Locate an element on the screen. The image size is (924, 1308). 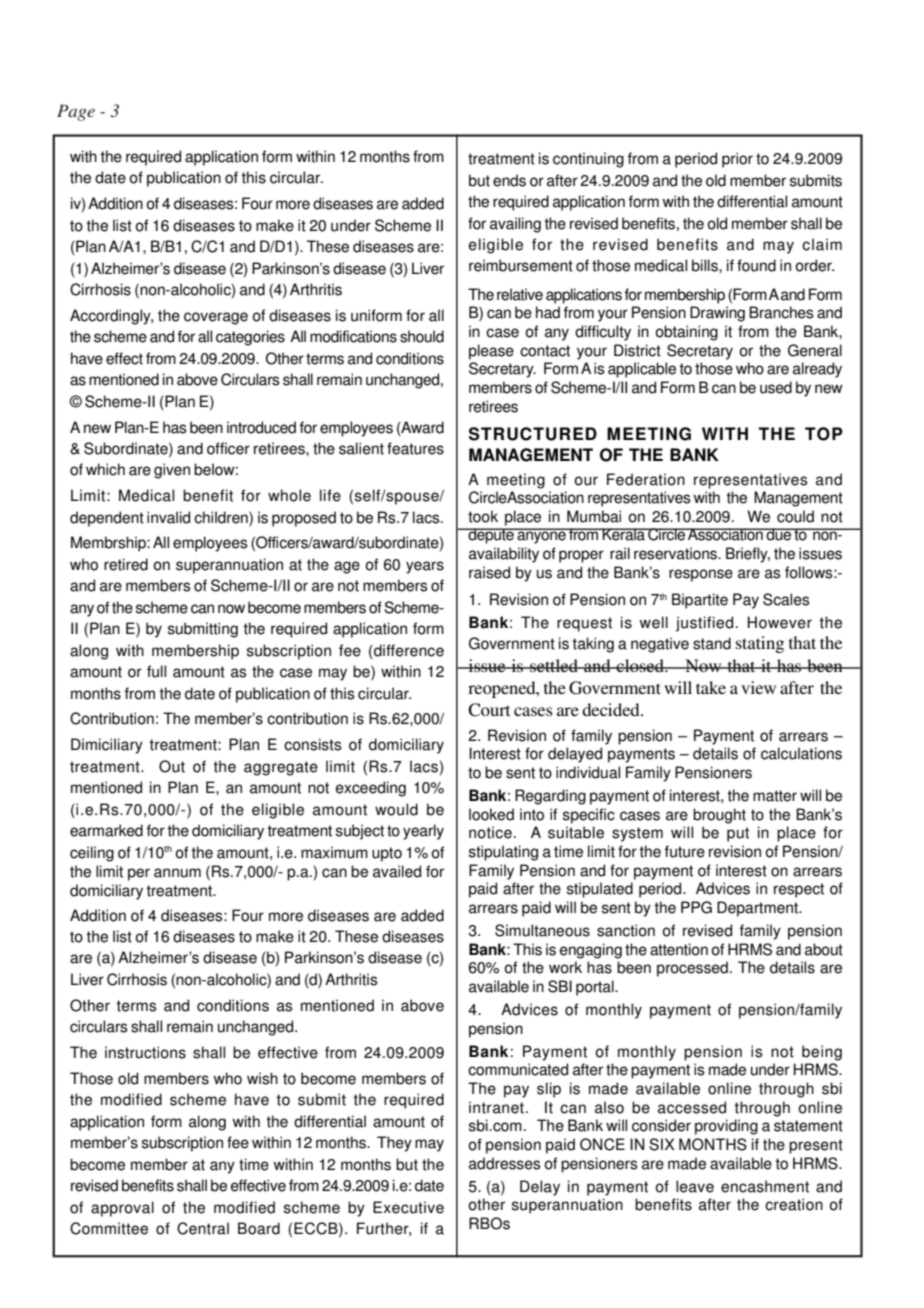
Executive is located at coordinates (408, 1207).
